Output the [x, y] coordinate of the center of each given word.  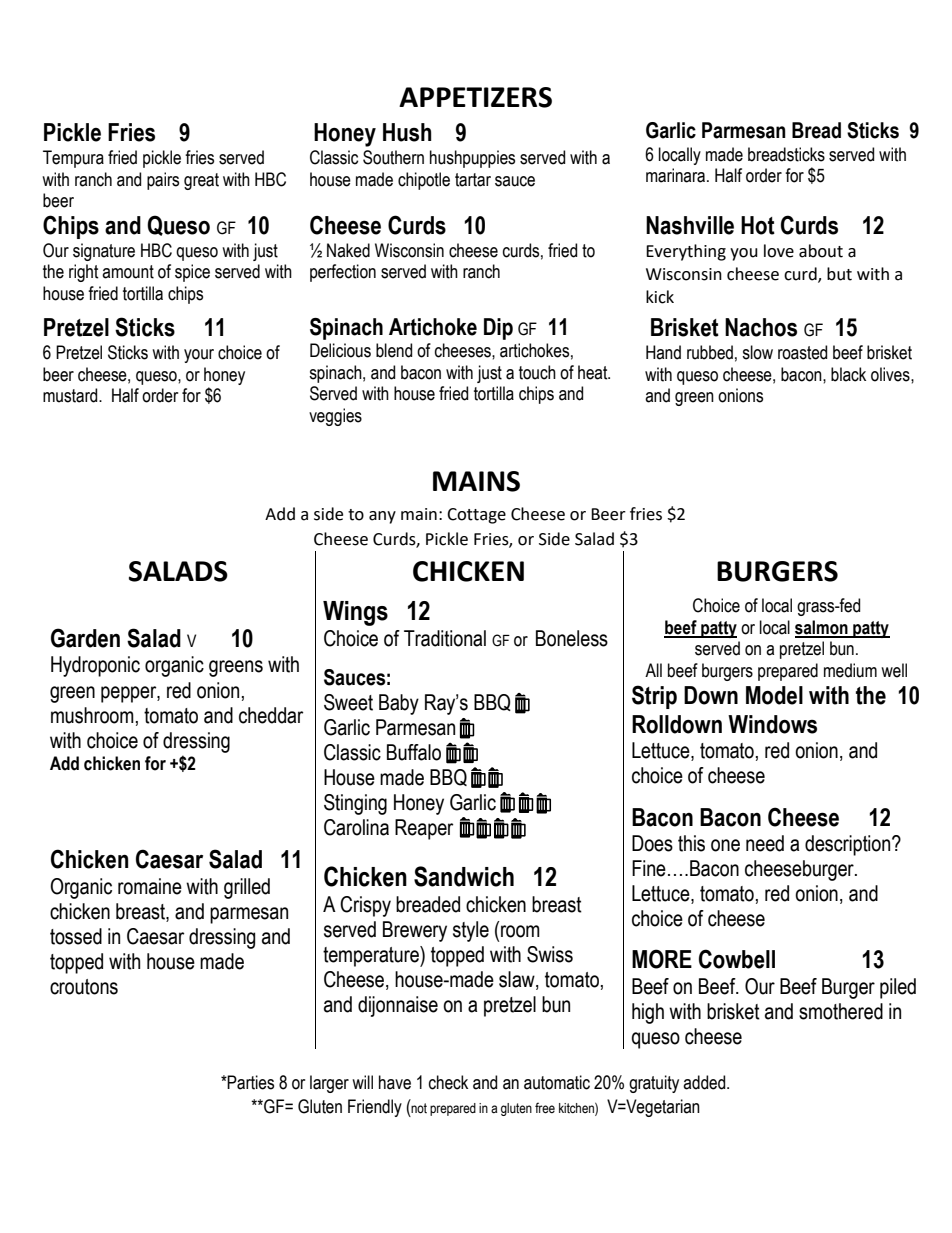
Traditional [445, 638]
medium [850, 670]
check [448, 1082]
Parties [250, 1082]
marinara [677, 175]
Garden [85, 638]
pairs [163, 181]
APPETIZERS [475, 97]
